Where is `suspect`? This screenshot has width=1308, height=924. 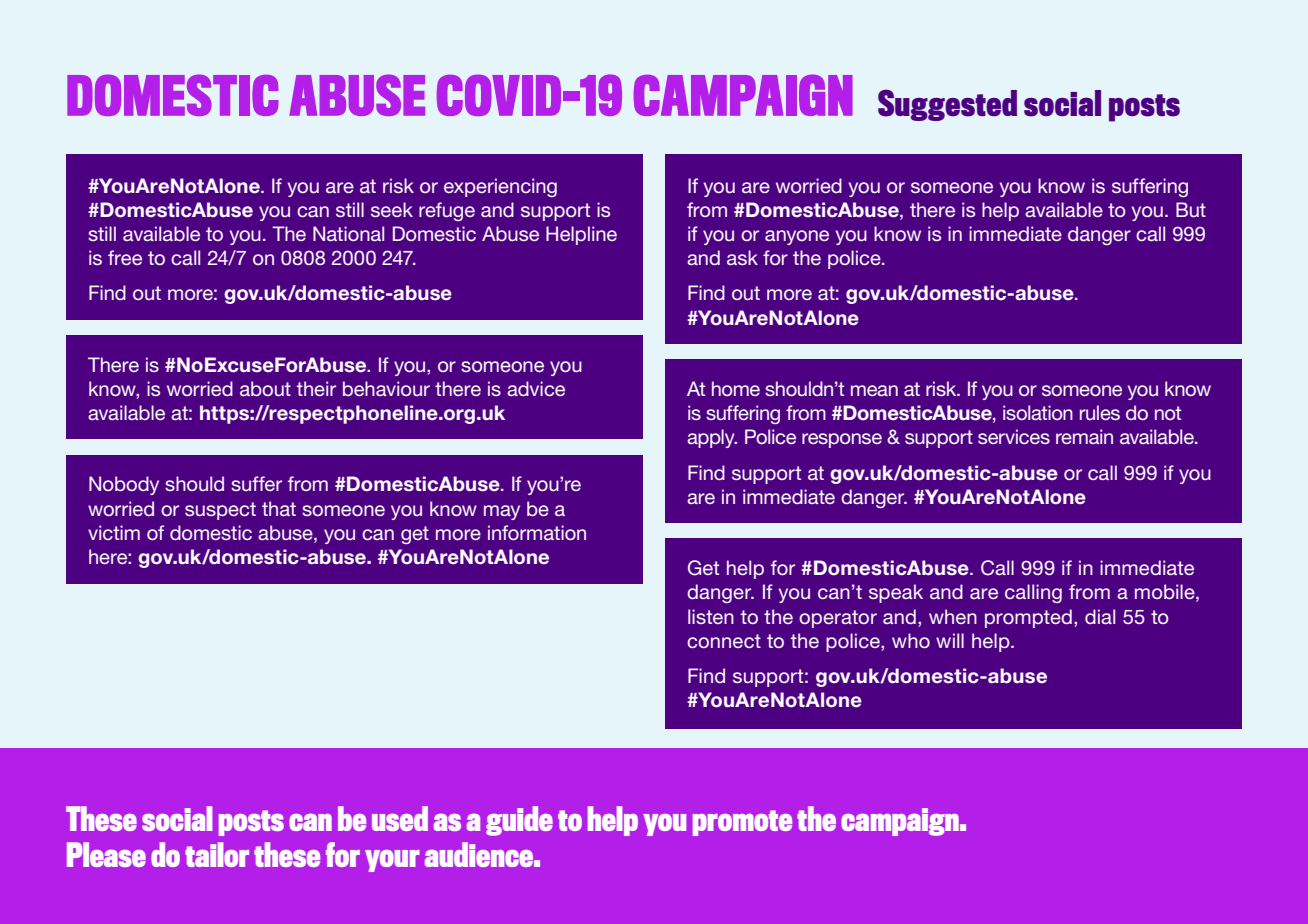
suspect is located at coordinates (220, 511).
